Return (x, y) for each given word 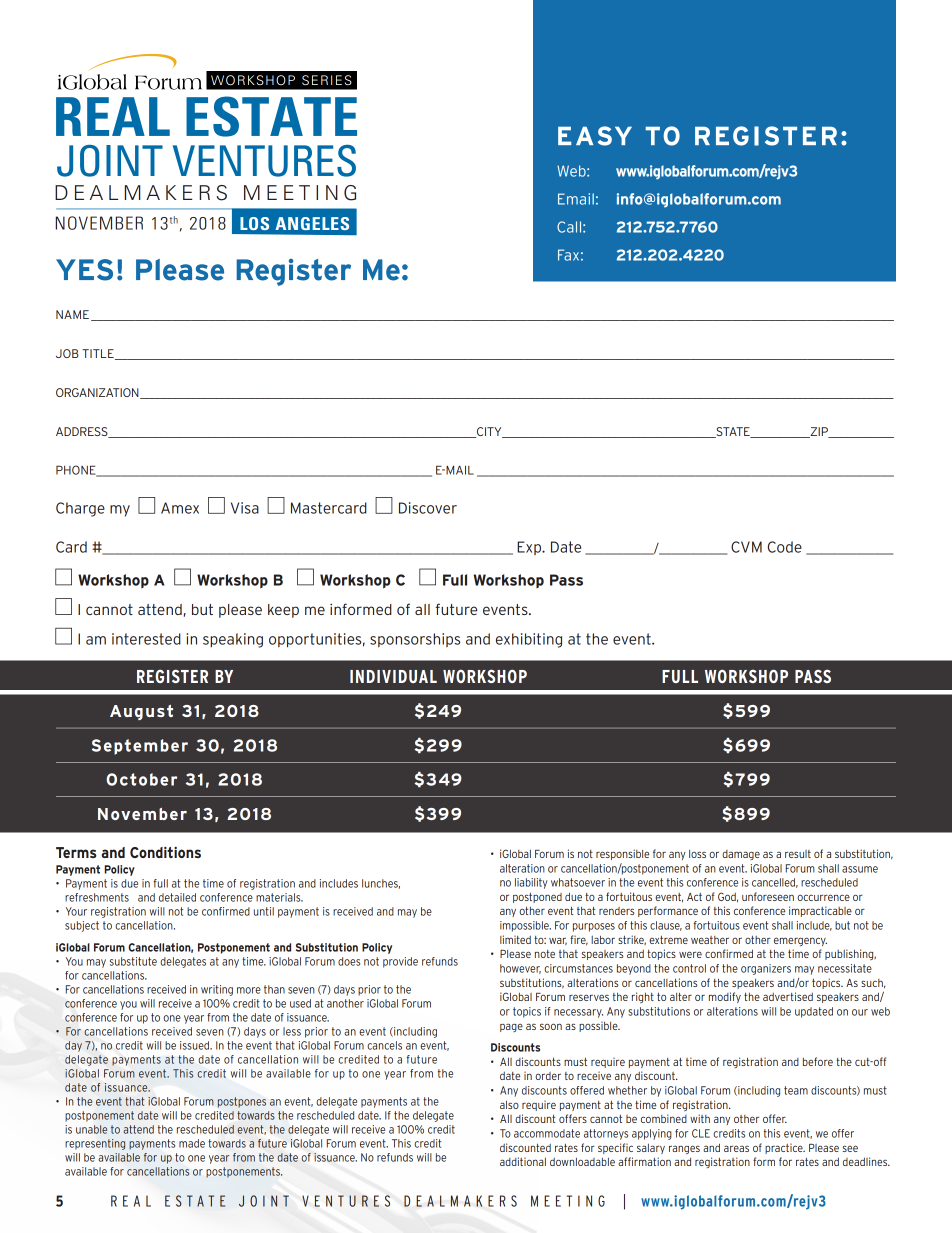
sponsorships (415, 640)
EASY (595, 136)
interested (146, 639)
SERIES (327, 80)
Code (785, 547)
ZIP (819, 432)
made (192, 1143)
